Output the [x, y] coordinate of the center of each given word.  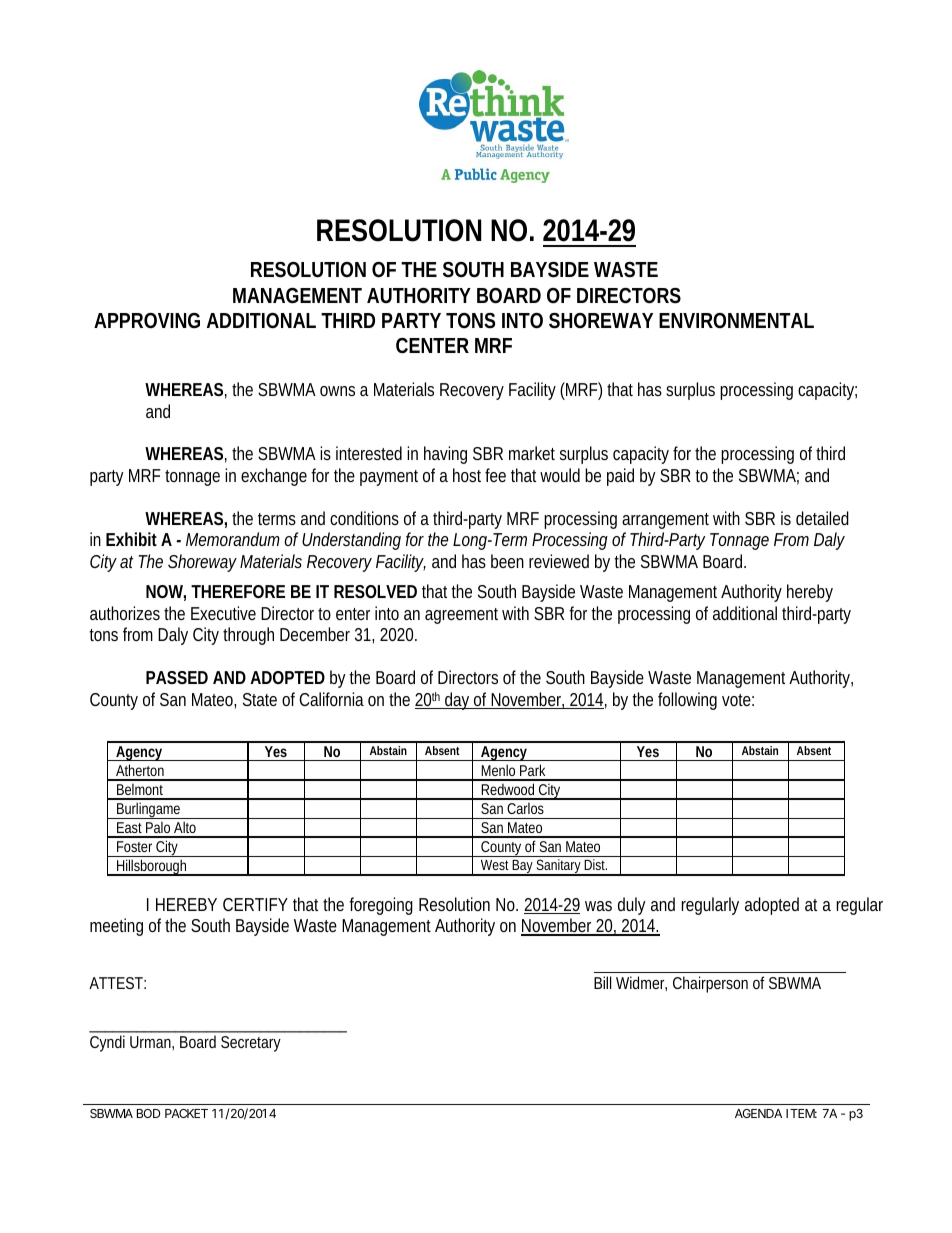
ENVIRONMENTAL [736, 320]
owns [337, 391]
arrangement [665, 521]
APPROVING [147, 320]
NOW [166, 593]
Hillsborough [152, 867]
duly [632, 906]
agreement [461, 616]
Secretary [251, 1044]
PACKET [186, 1113]
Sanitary [559, 867]
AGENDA [758, 1113]
